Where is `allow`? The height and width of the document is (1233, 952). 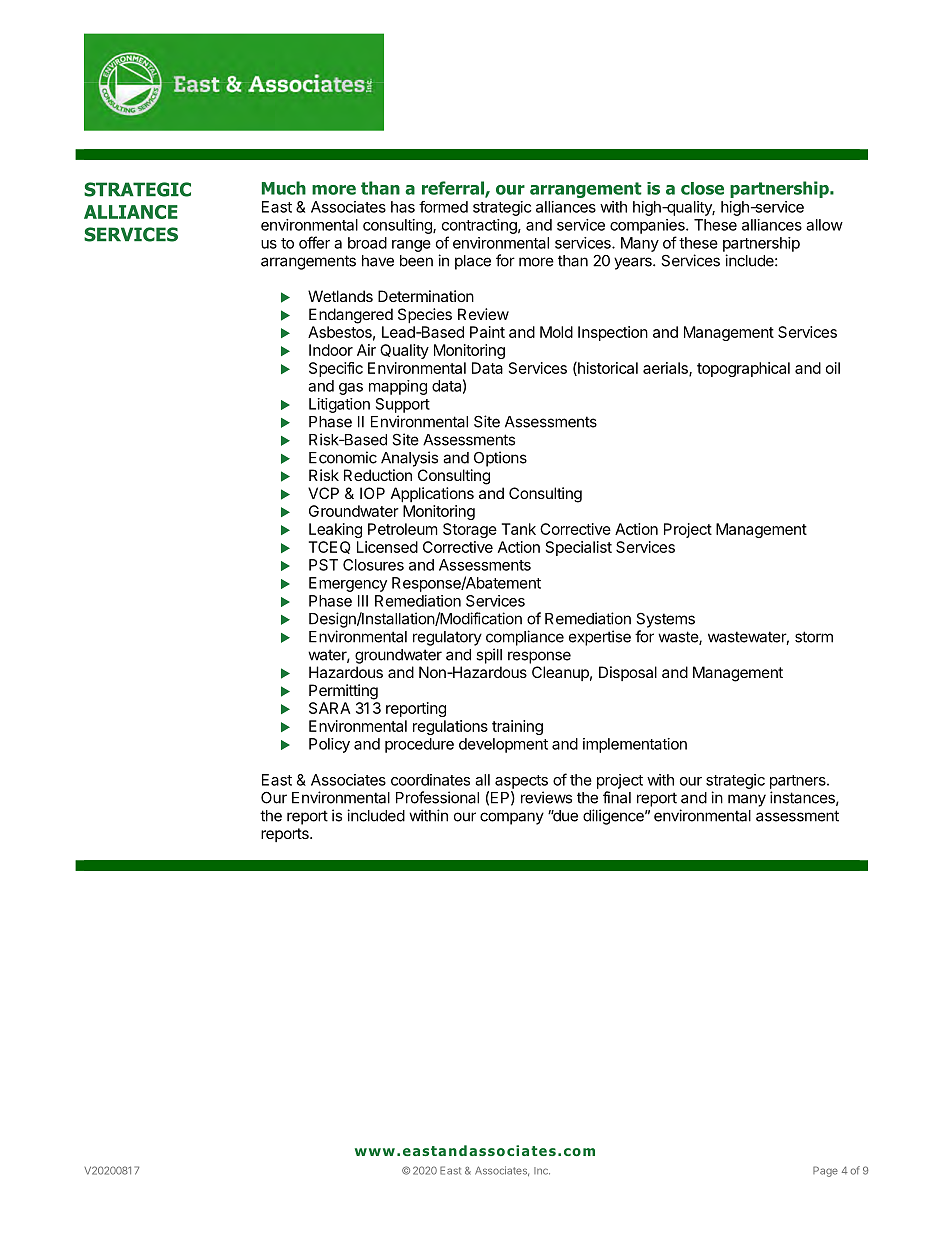
allow is located at coordinates (824, 225).
